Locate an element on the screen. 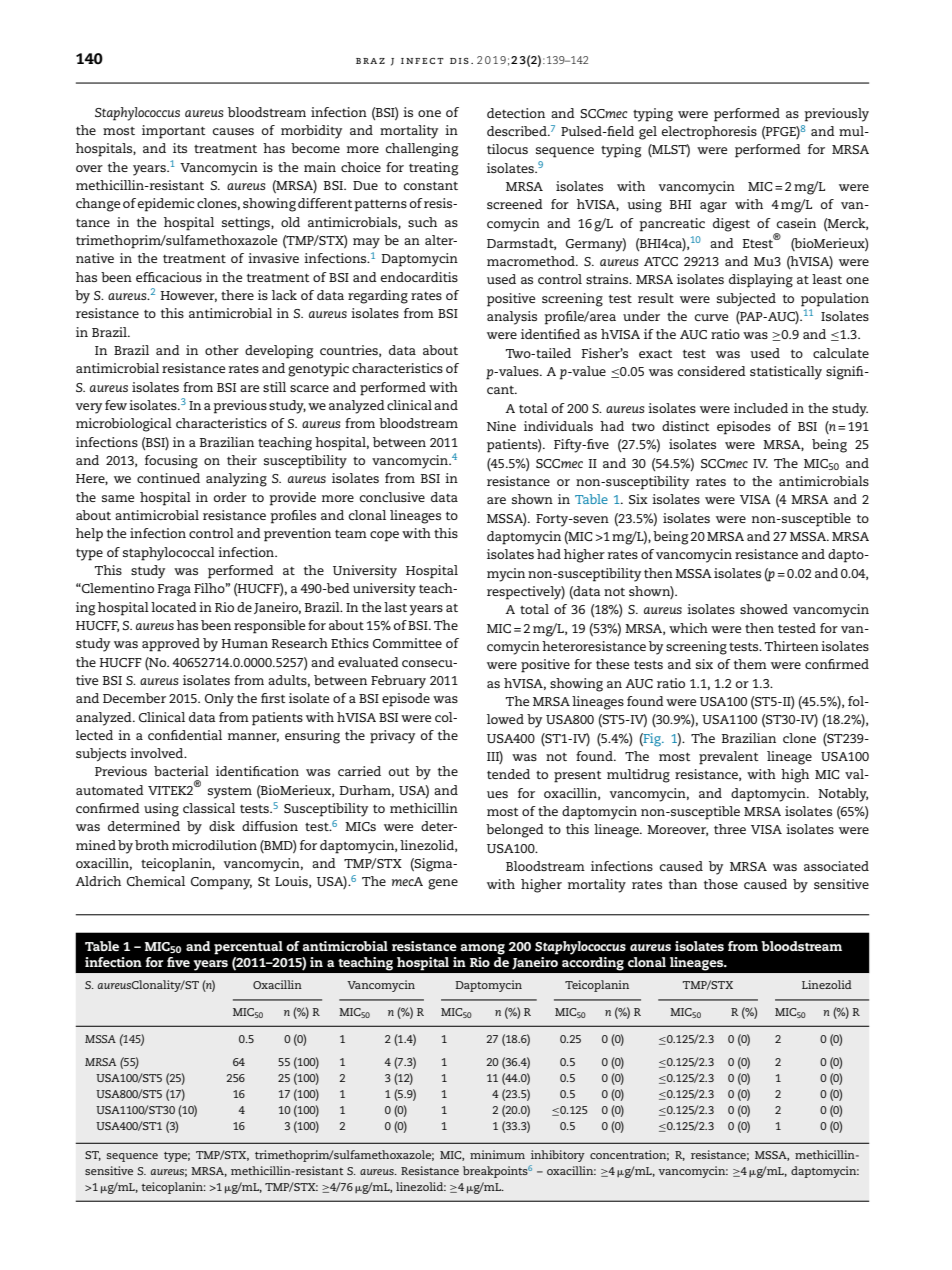 Image resolution: width=952 pixels, height=1270 pixels. inhibitory is located at coordinates (558, 1156).
